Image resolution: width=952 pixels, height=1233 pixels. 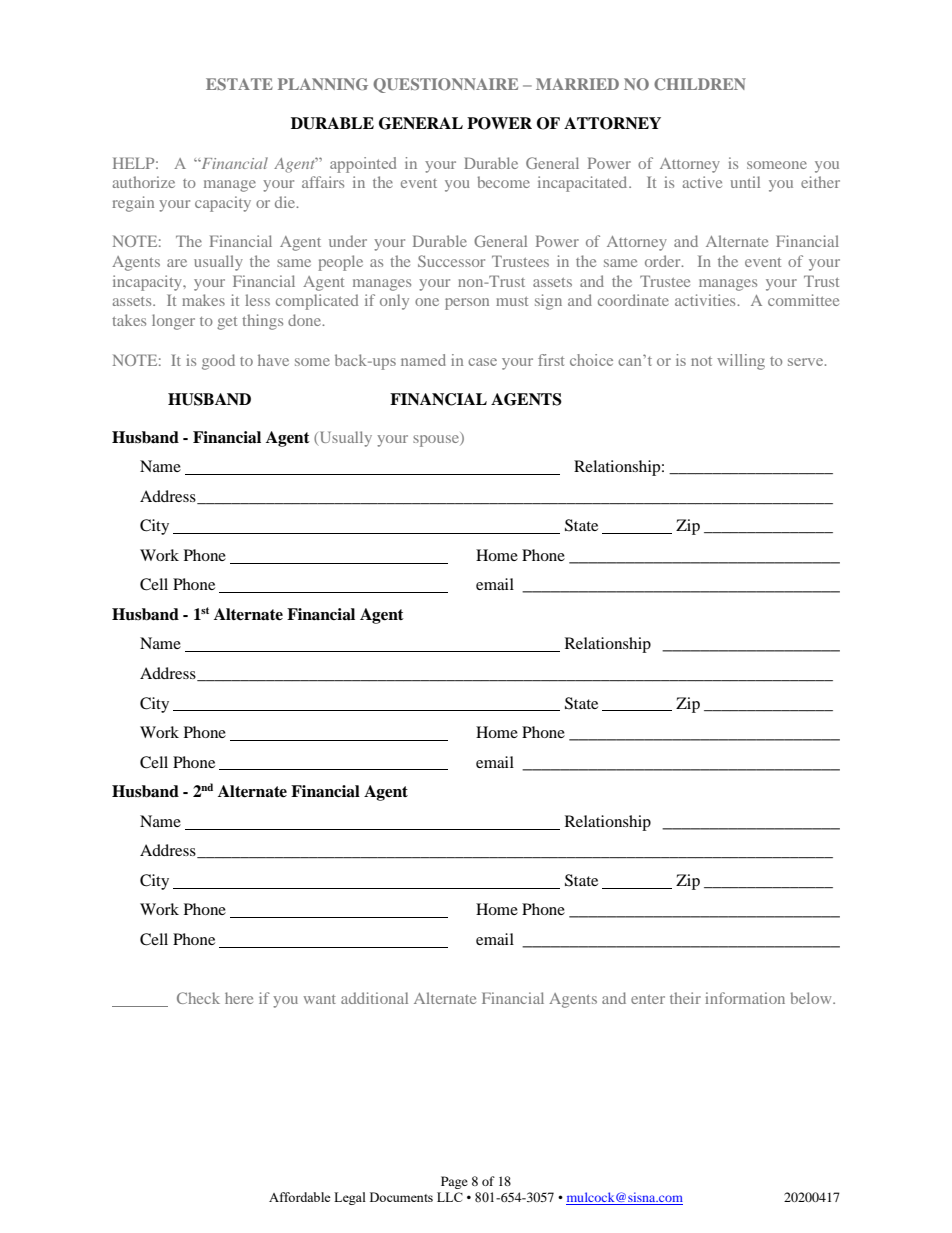 I want to click on QUESTIONNAIRE, so click(x=445, y=85).
